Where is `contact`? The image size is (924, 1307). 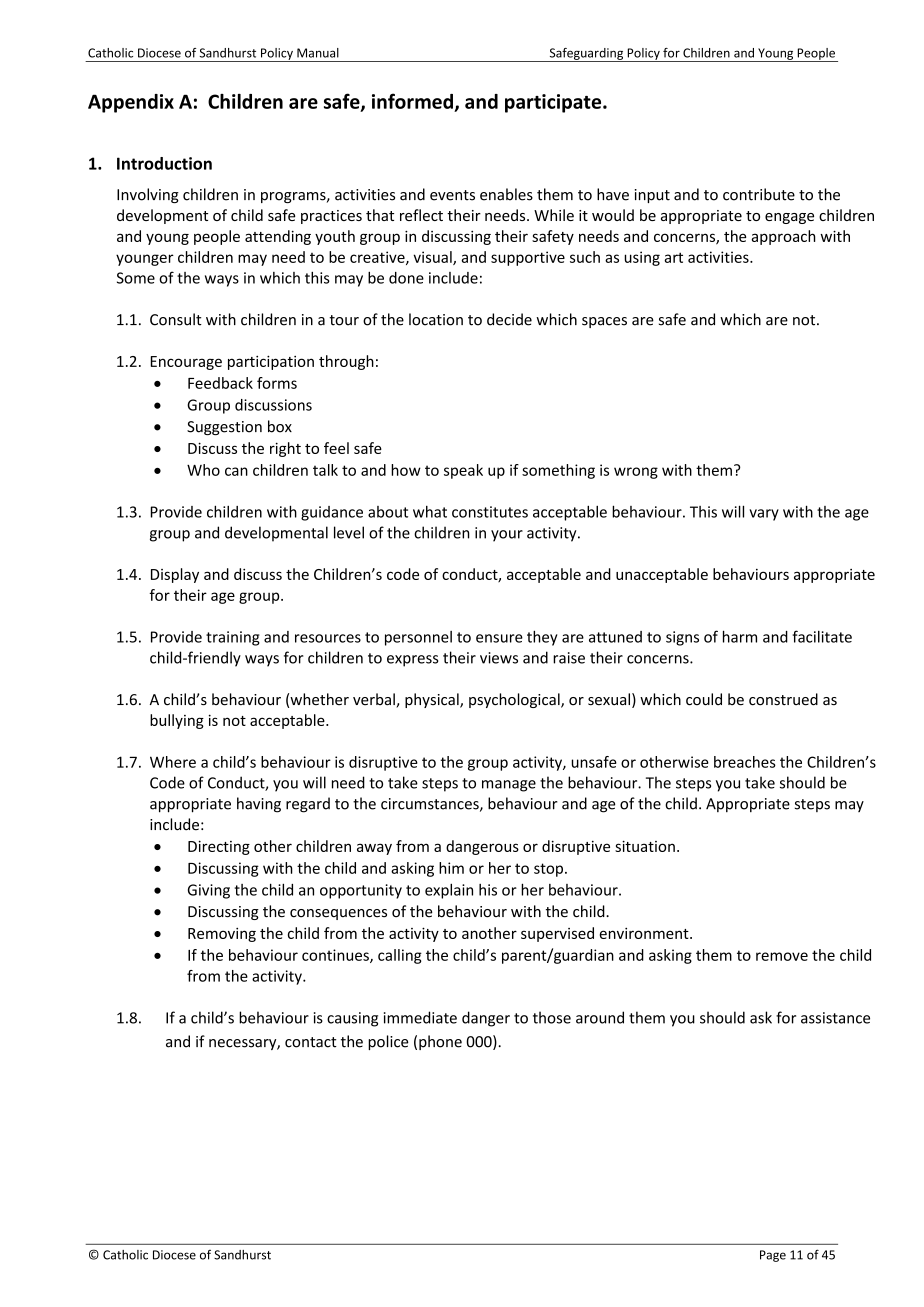 contact is located at coordinates (311, 1042).
